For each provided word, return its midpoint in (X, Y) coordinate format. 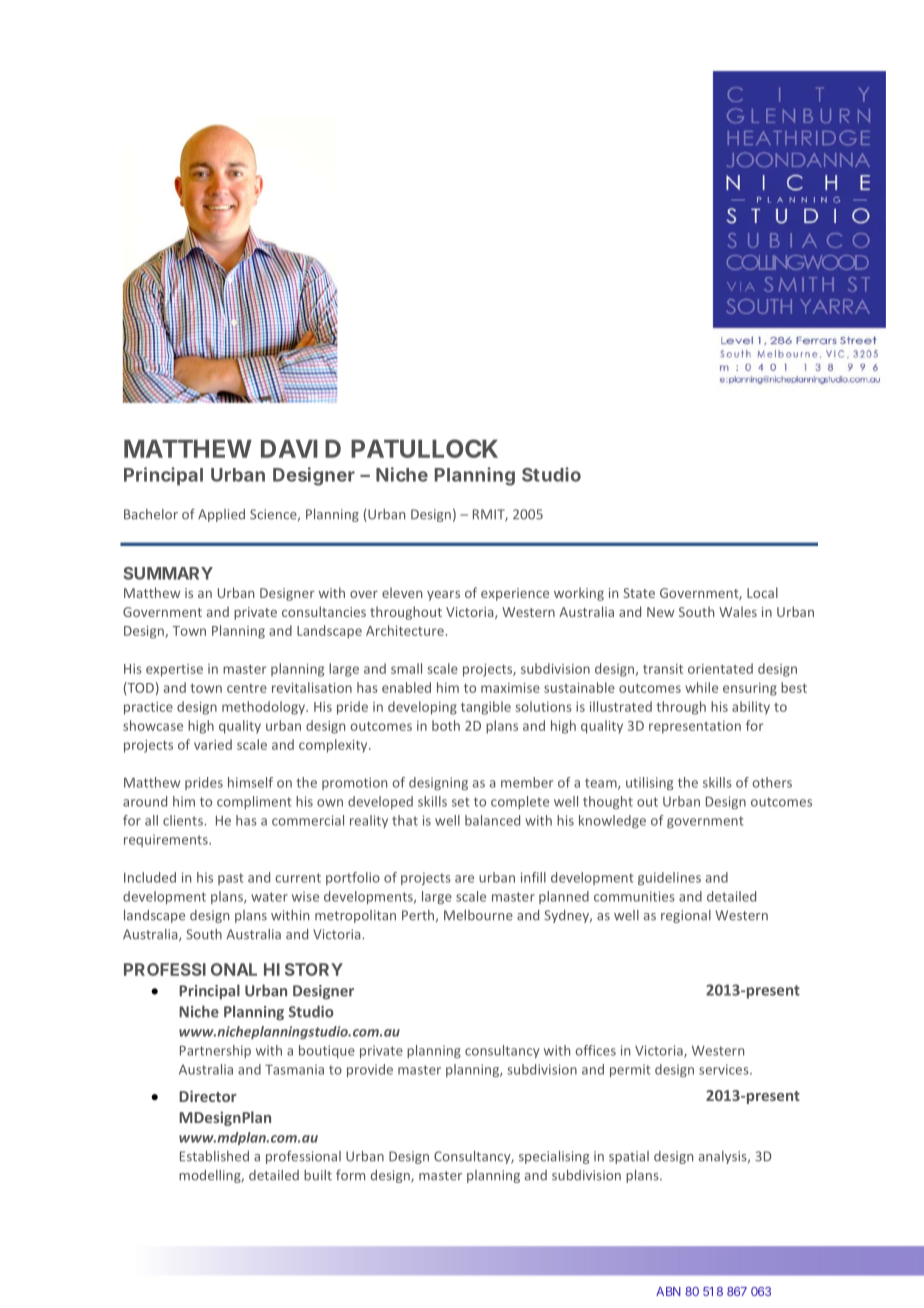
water (269, 897)
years (443, 596)
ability (751, 708)
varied (213, 744)
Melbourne (478, 915)
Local (762, 592)
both (446, 725)
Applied (221, 515)
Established (214, 1156)
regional (686, 916)
